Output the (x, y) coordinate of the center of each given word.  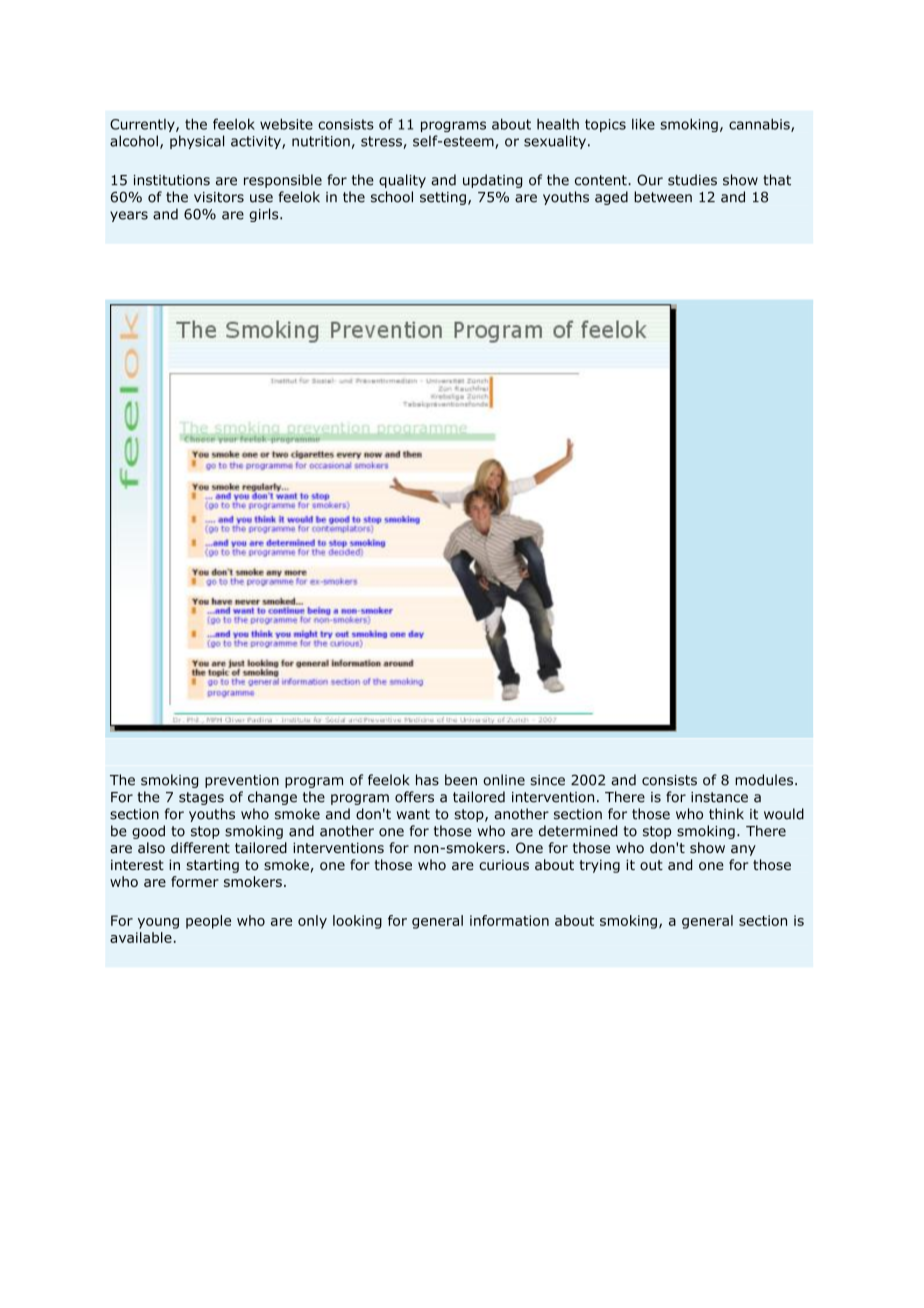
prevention (242, 781)
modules (765, 780)
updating (492, 181)
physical (197, 142)
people (208, 922)
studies (692, 180)
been (461, 780)
